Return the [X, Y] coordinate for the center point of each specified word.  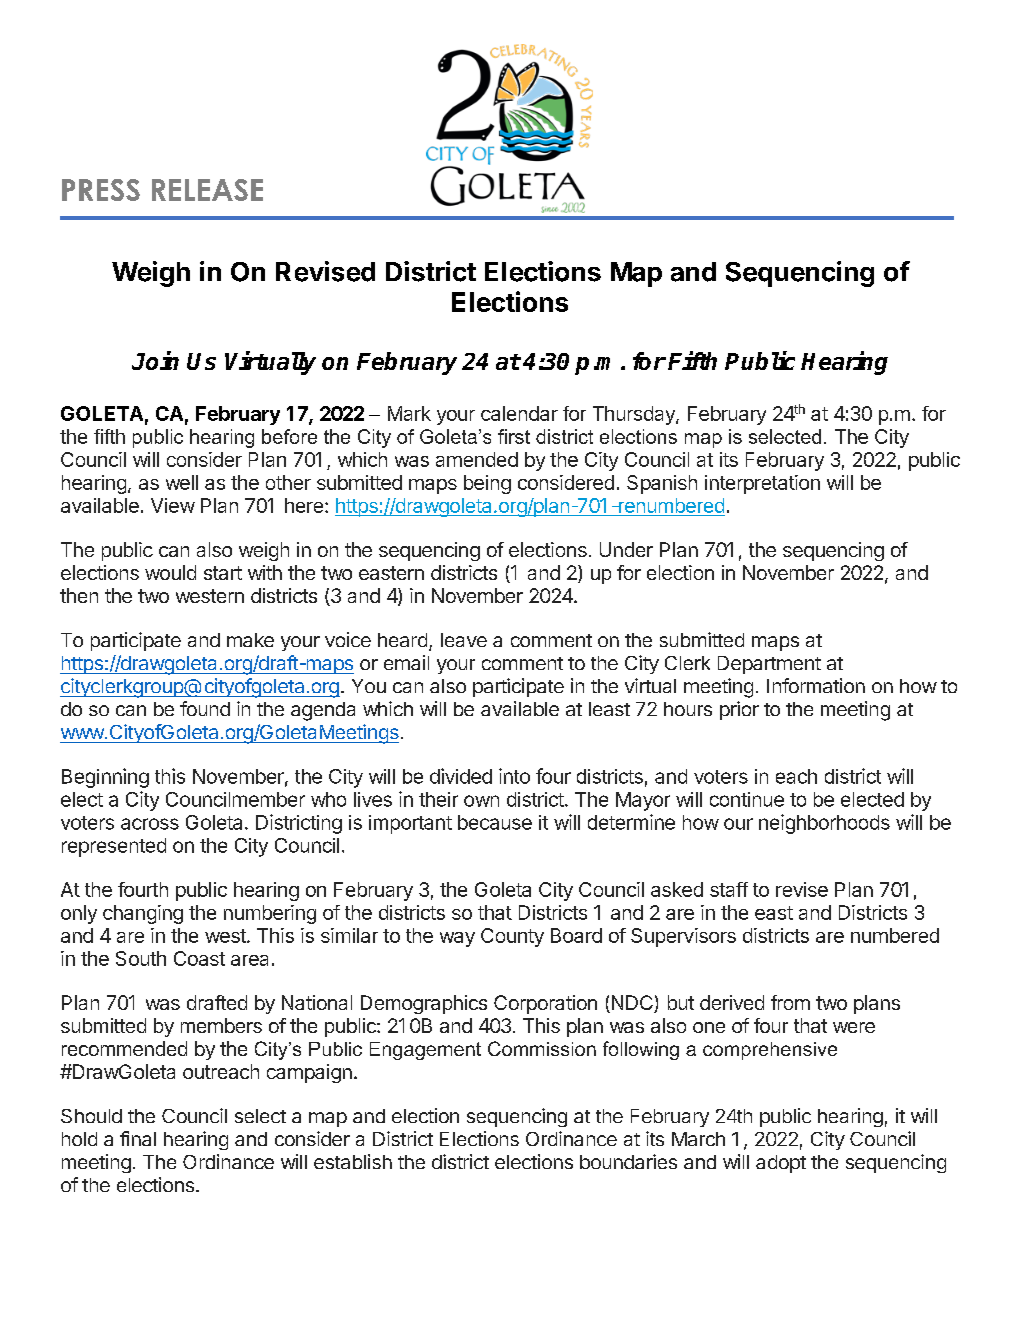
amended [477, 459]
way [457, 939]
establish [353, 1161]
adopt [781, 1164]
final [138, 1138]
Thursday [635, 415]
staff [729, 889]
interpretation [762, 484]
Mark [409, 413]
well [182, 482]
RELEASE [207, 190]
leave [464, 640]
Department [769, 665]
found [205, 708]
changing [143, 914]
